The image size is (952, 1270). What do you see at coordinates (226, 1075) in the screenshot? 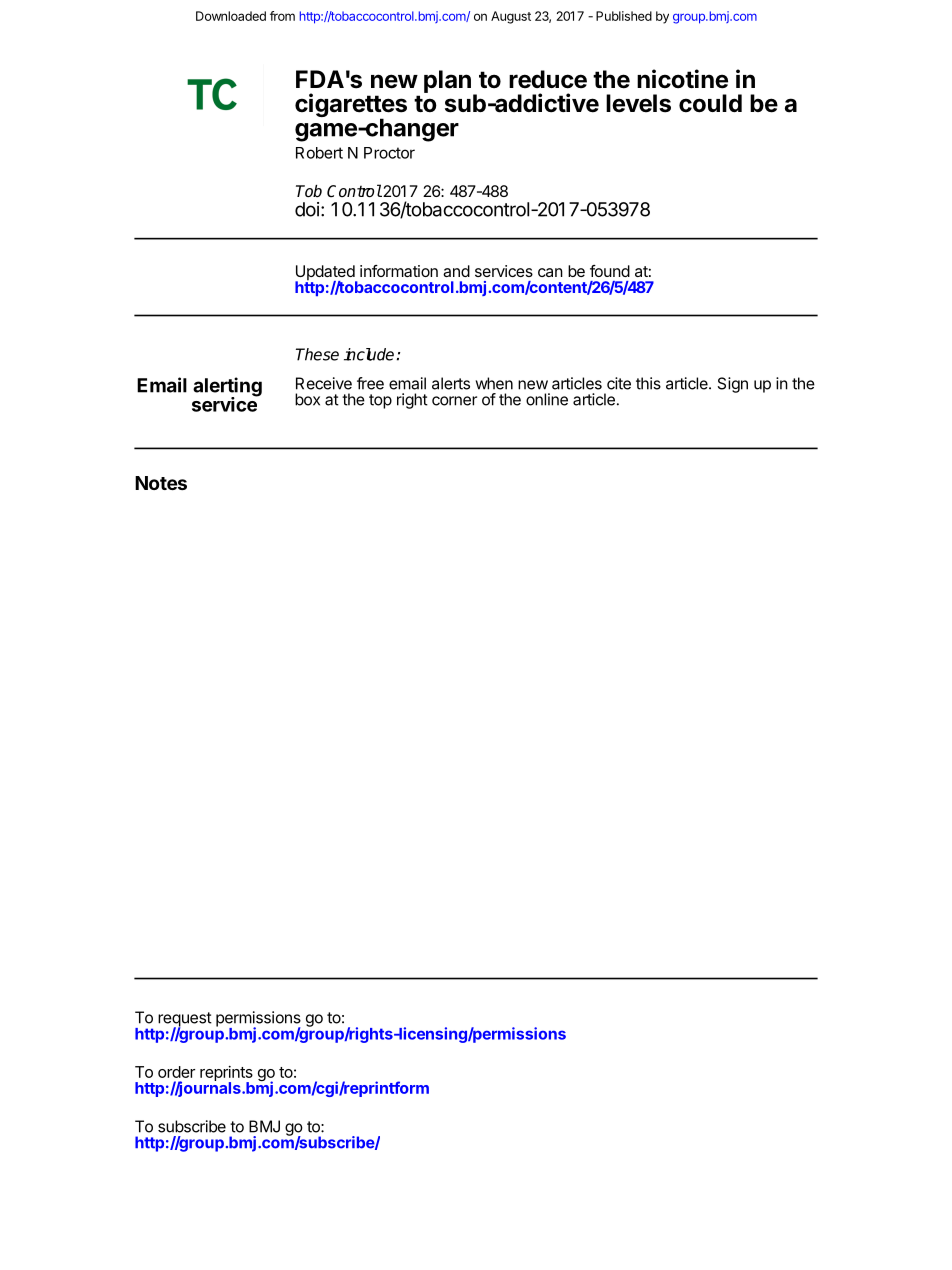
I see `reprints` at bounding box center [226, 1075].
